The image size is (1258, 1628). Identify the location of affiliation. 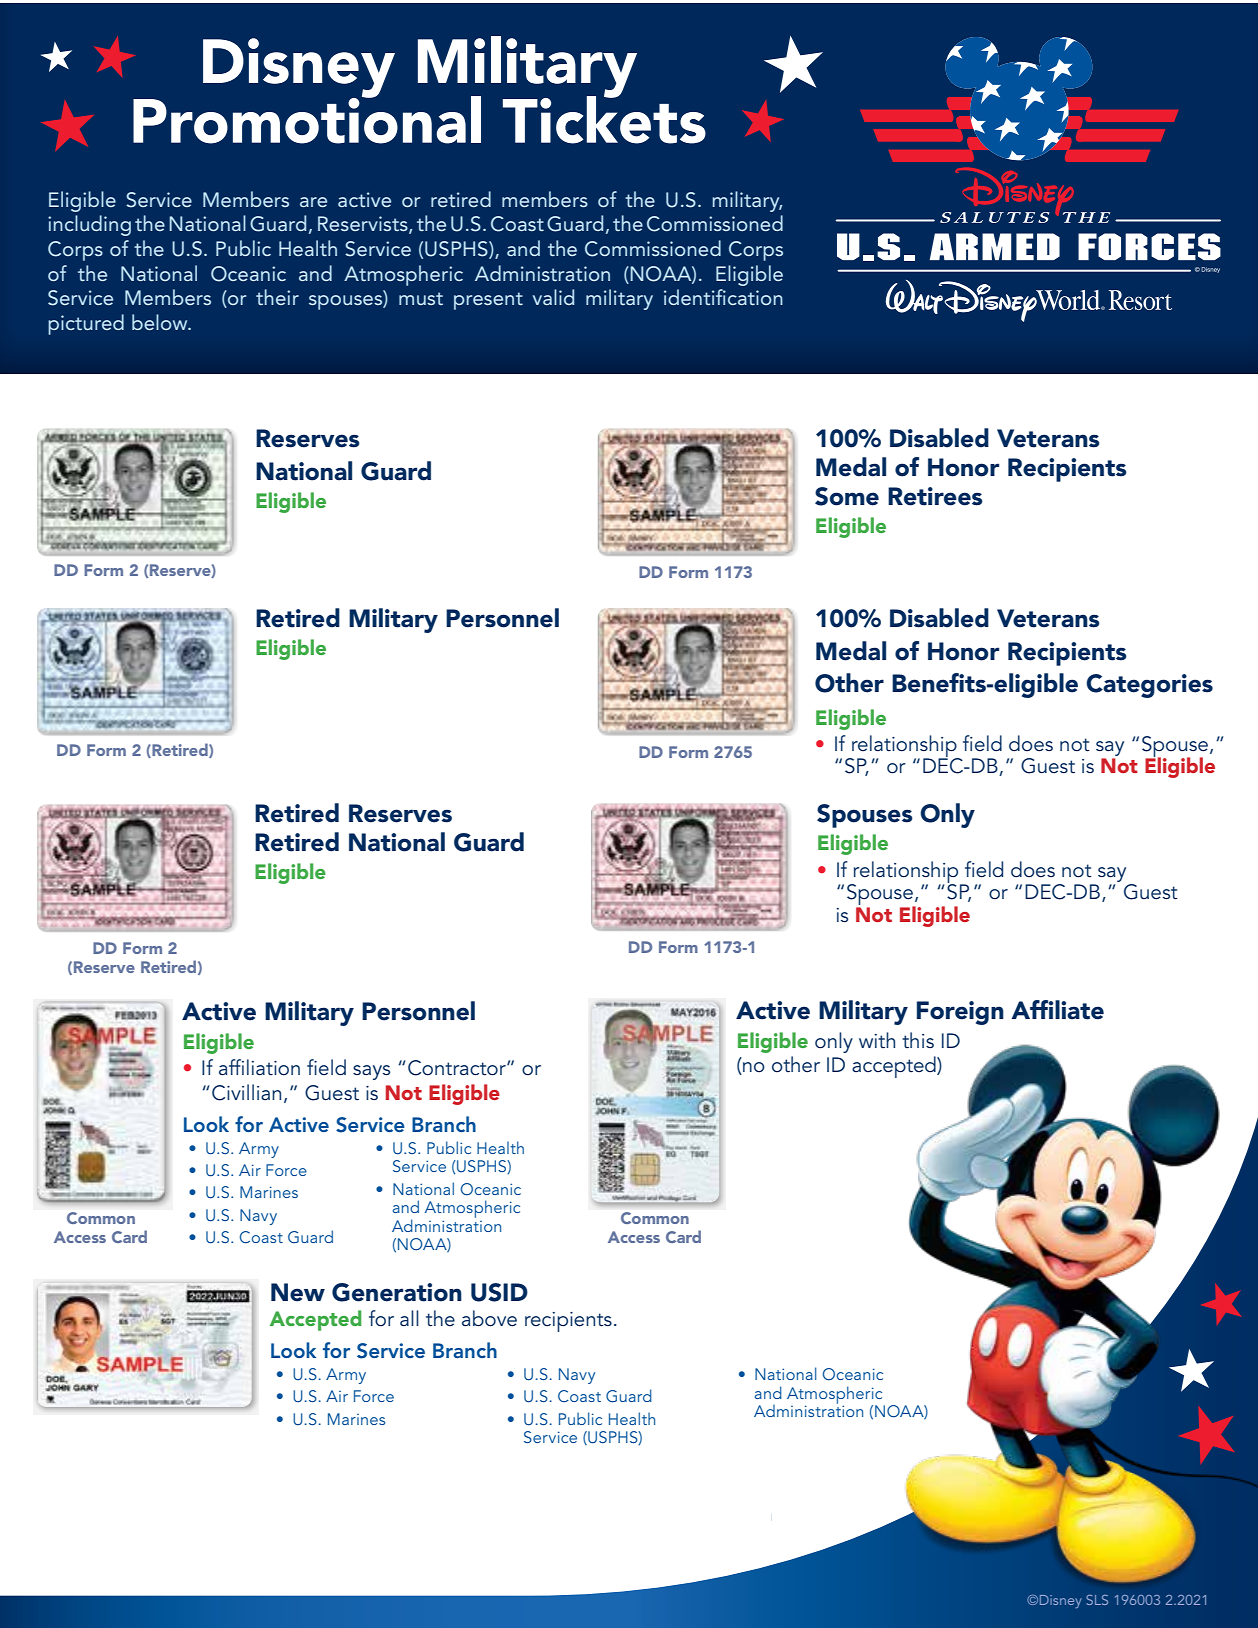
(259, 1067).
